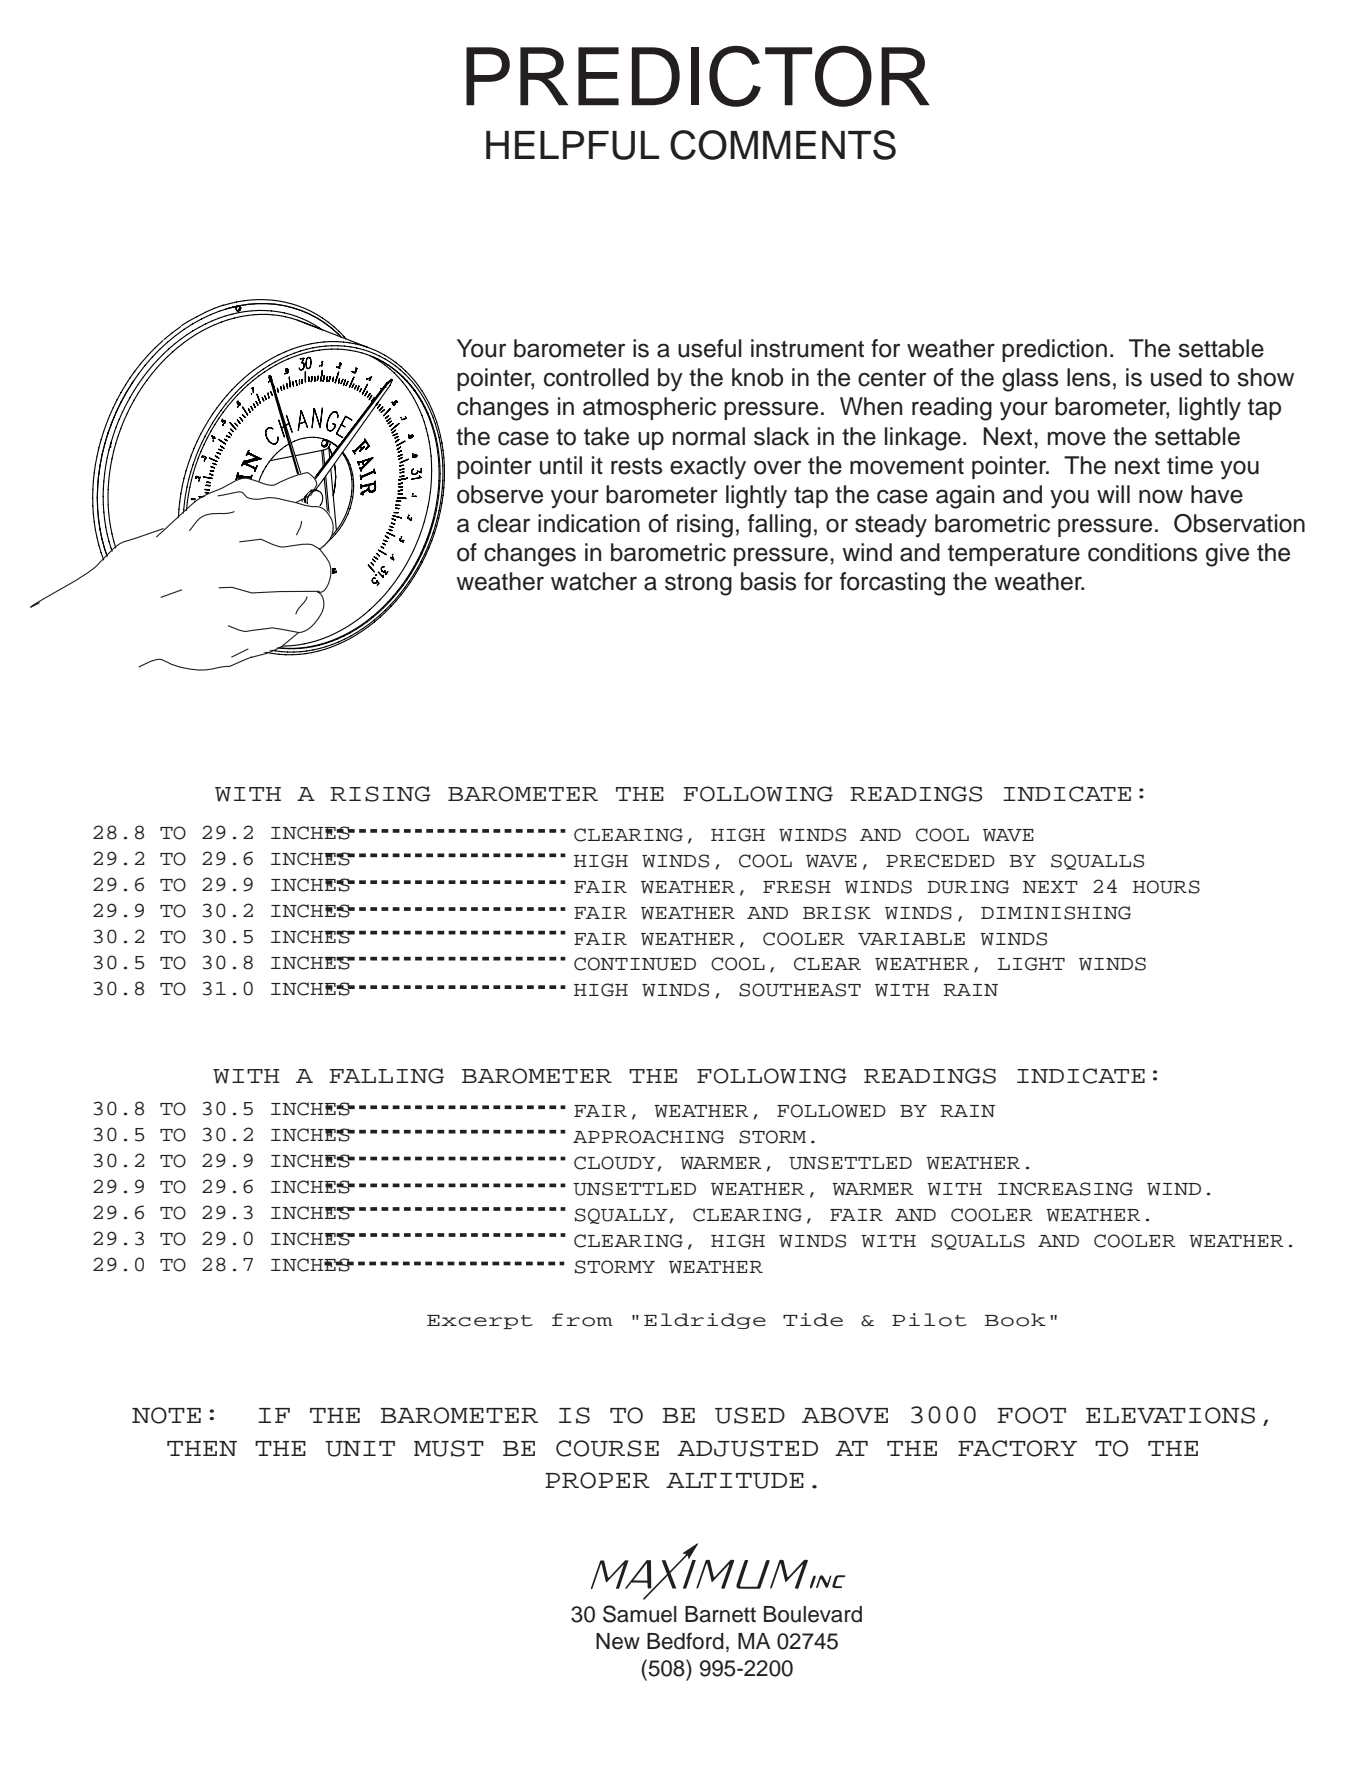  What do you see at coordinates (572, 145) in the page?
I see `HELPFUL` at bounding box center [572, 145].
